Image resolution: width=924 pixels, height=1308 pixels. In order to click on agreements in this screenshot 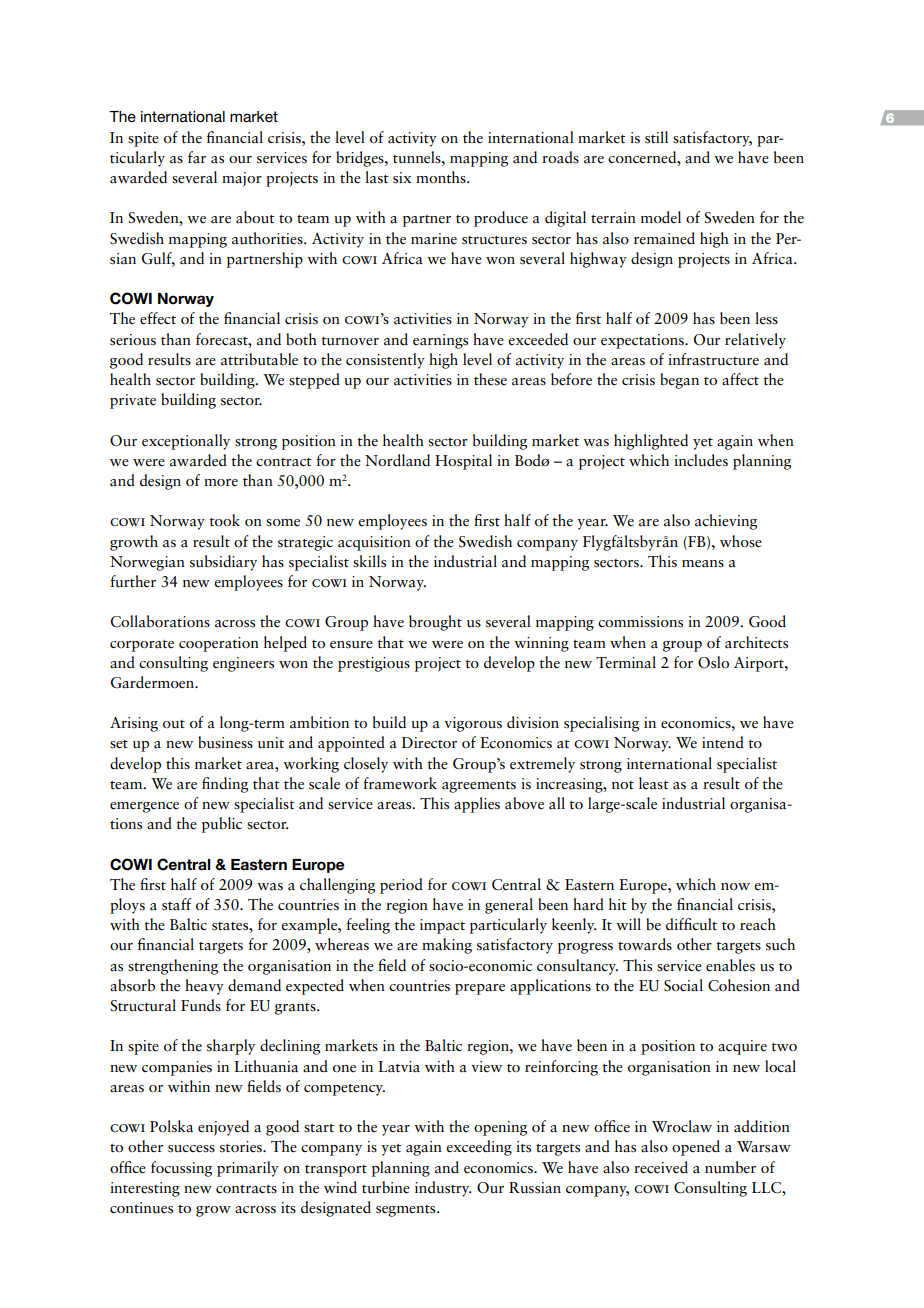, I will do `click(479, 787)`.
